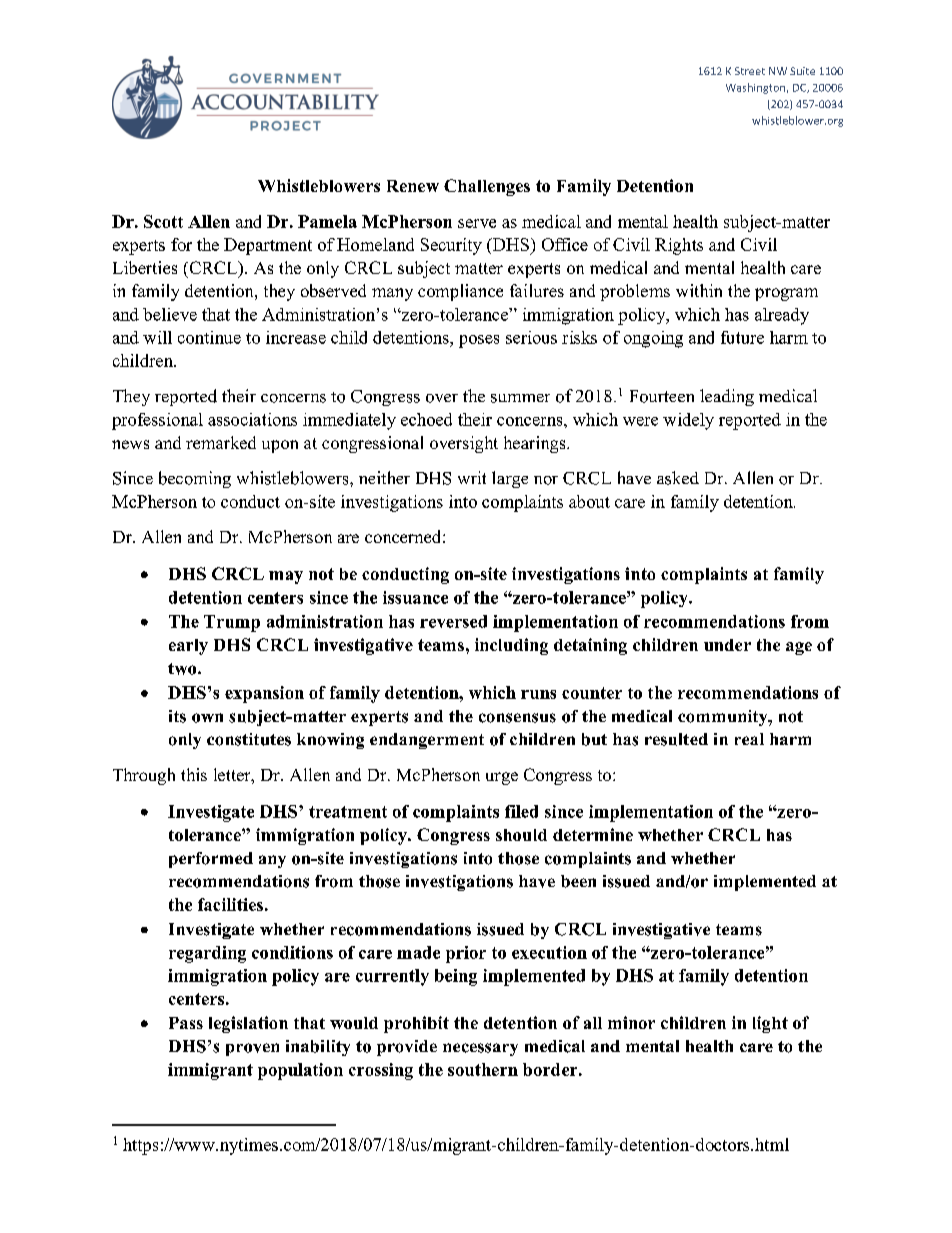  What do you see at coordinates (480, 1049) in the screenshot?
I see `necessary` at bounding box center [480, 1049].
